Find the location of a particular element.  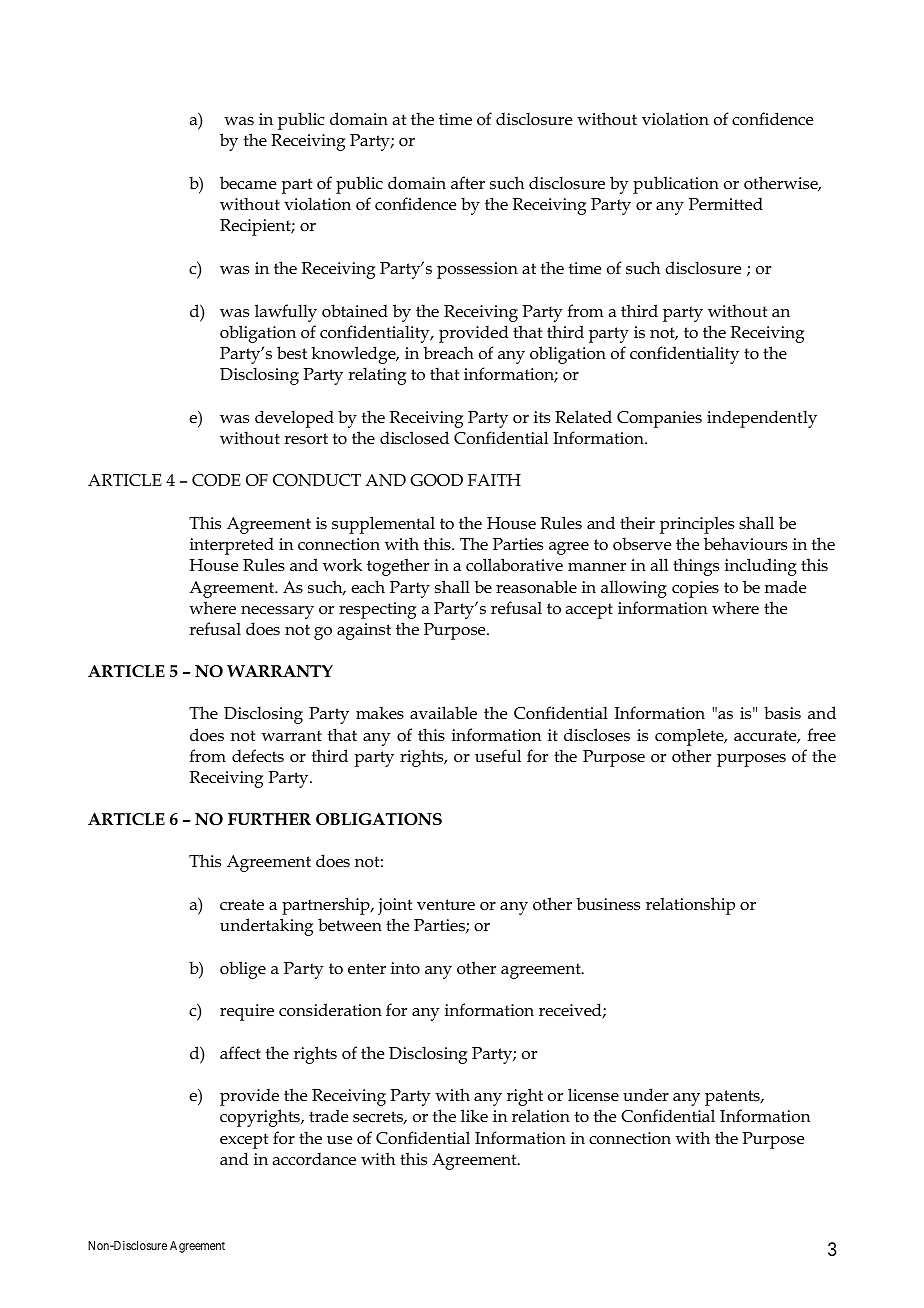

useful is located at coordinates (498, 756).
